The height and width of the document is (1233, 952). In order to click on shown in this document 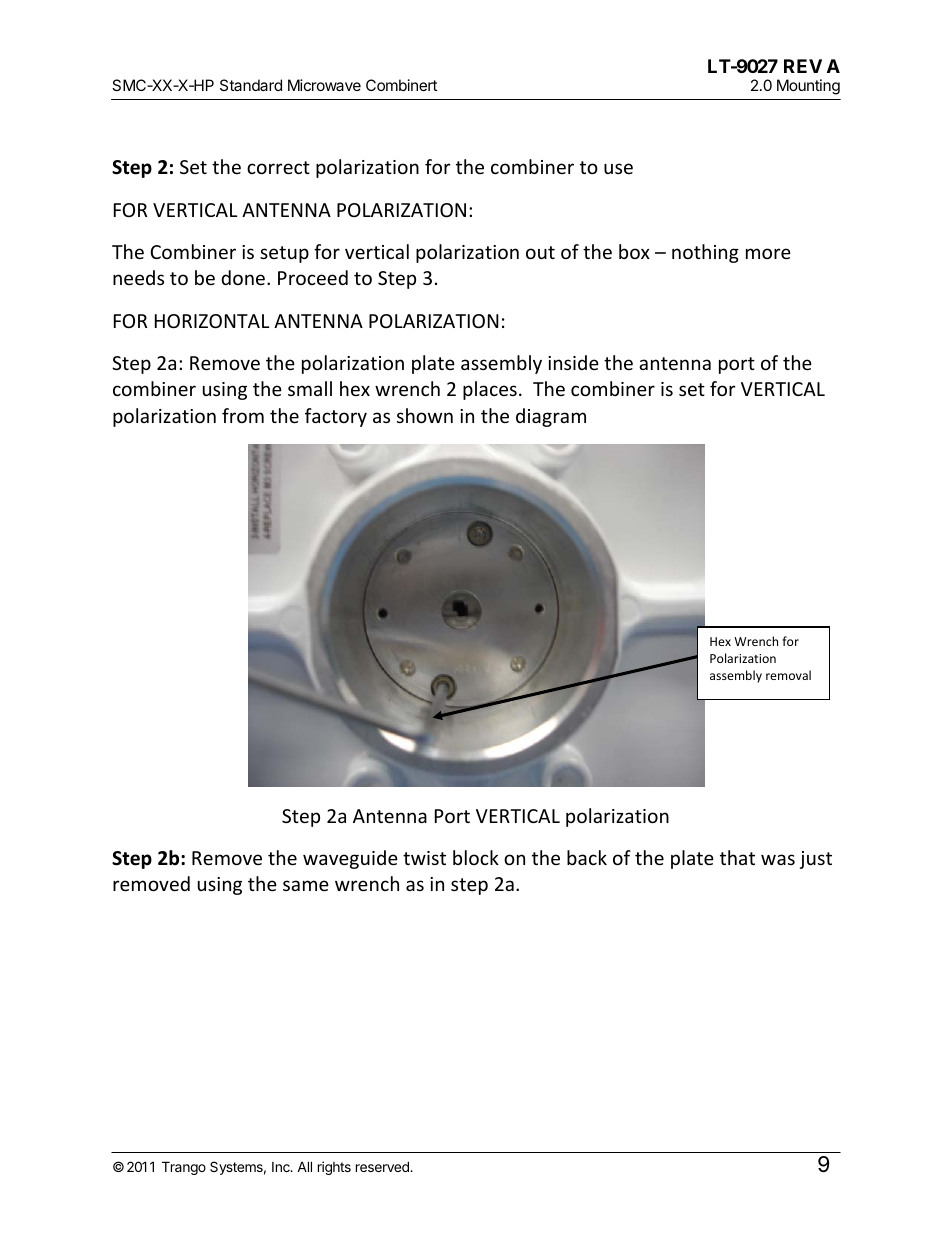, I will do `click(425, 415)`.
